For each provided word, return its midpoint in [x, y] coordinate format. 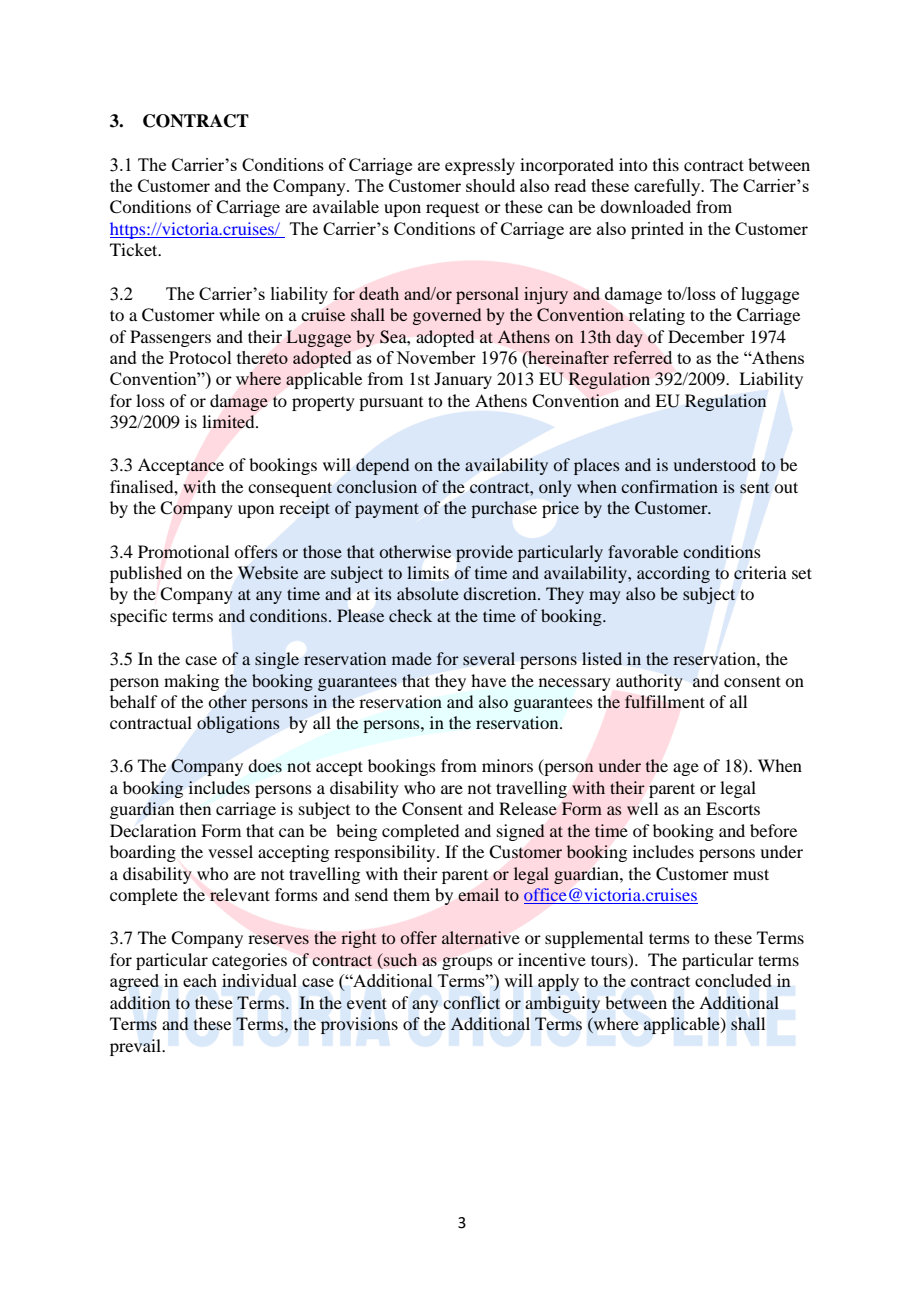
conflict [472, 1002]
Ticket [135, 249]
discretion [501, 593]
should [490, 185]
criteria [760, 573]
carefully [668, 187]
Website [268, 572]
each [200, 980]
